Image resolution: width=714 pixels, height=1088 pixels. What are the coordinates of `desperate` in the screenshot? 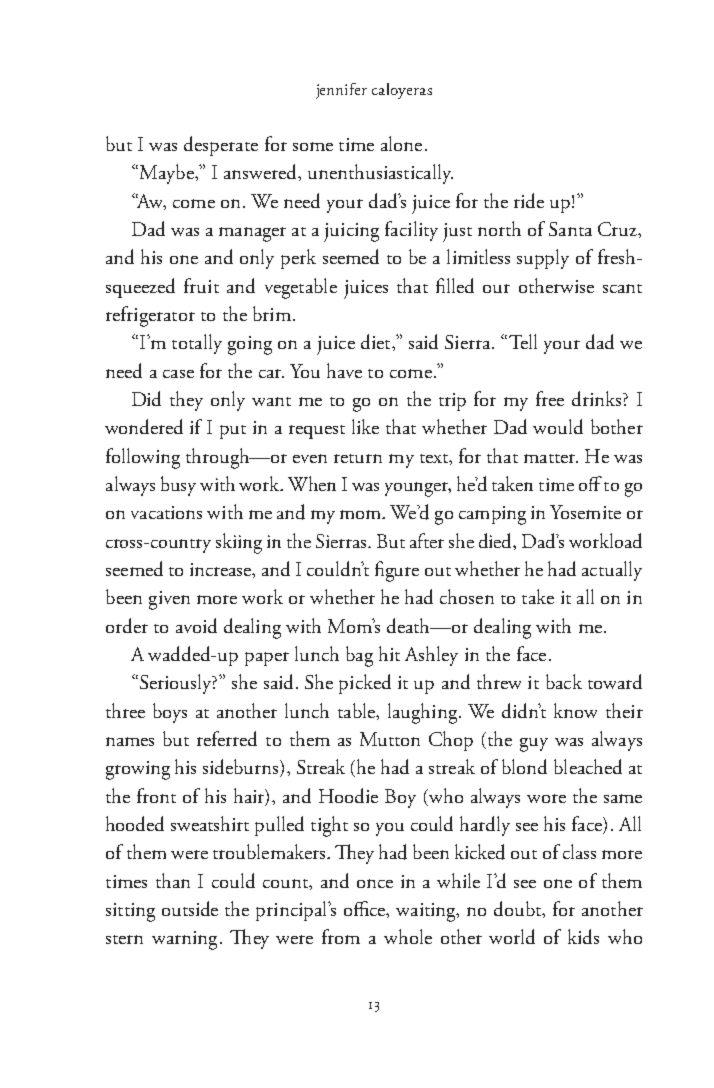 It's located at (221, 146).
